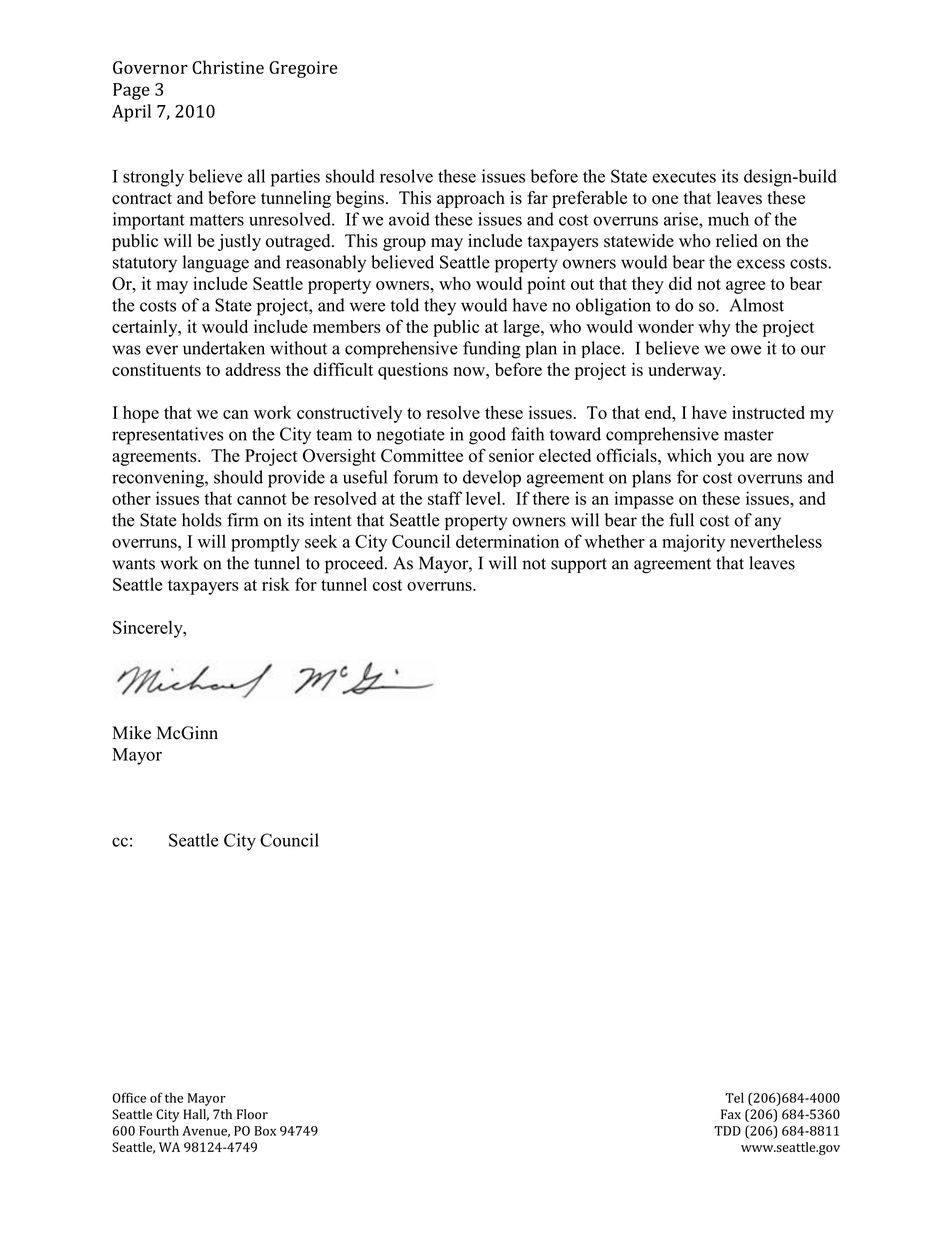 This screenshot has height=1233, width=952. I want to click on Box, so click(265, 1131).
